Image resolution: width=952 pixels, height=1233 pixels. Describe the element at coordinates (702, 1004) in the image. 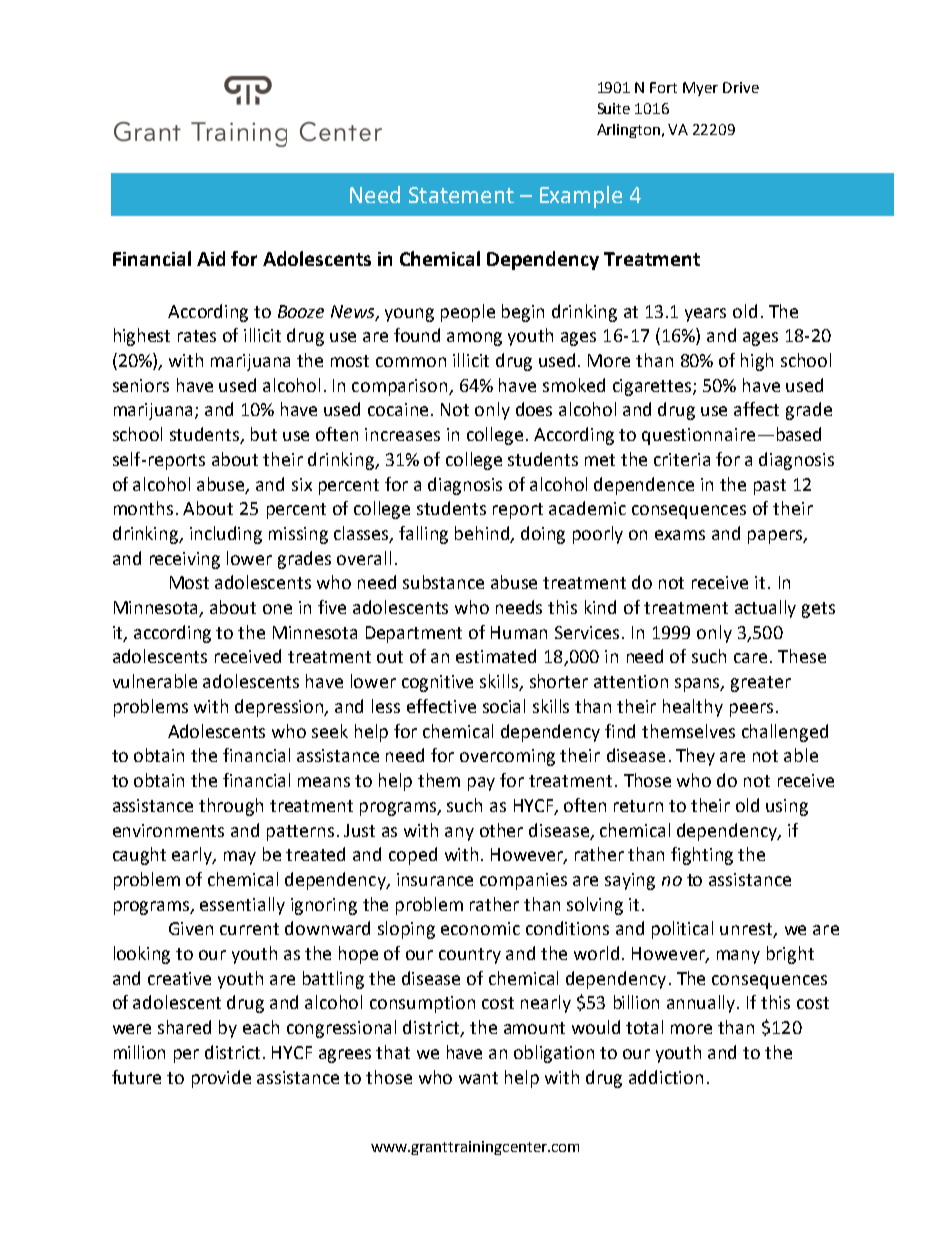

I see `annually` at that location.
